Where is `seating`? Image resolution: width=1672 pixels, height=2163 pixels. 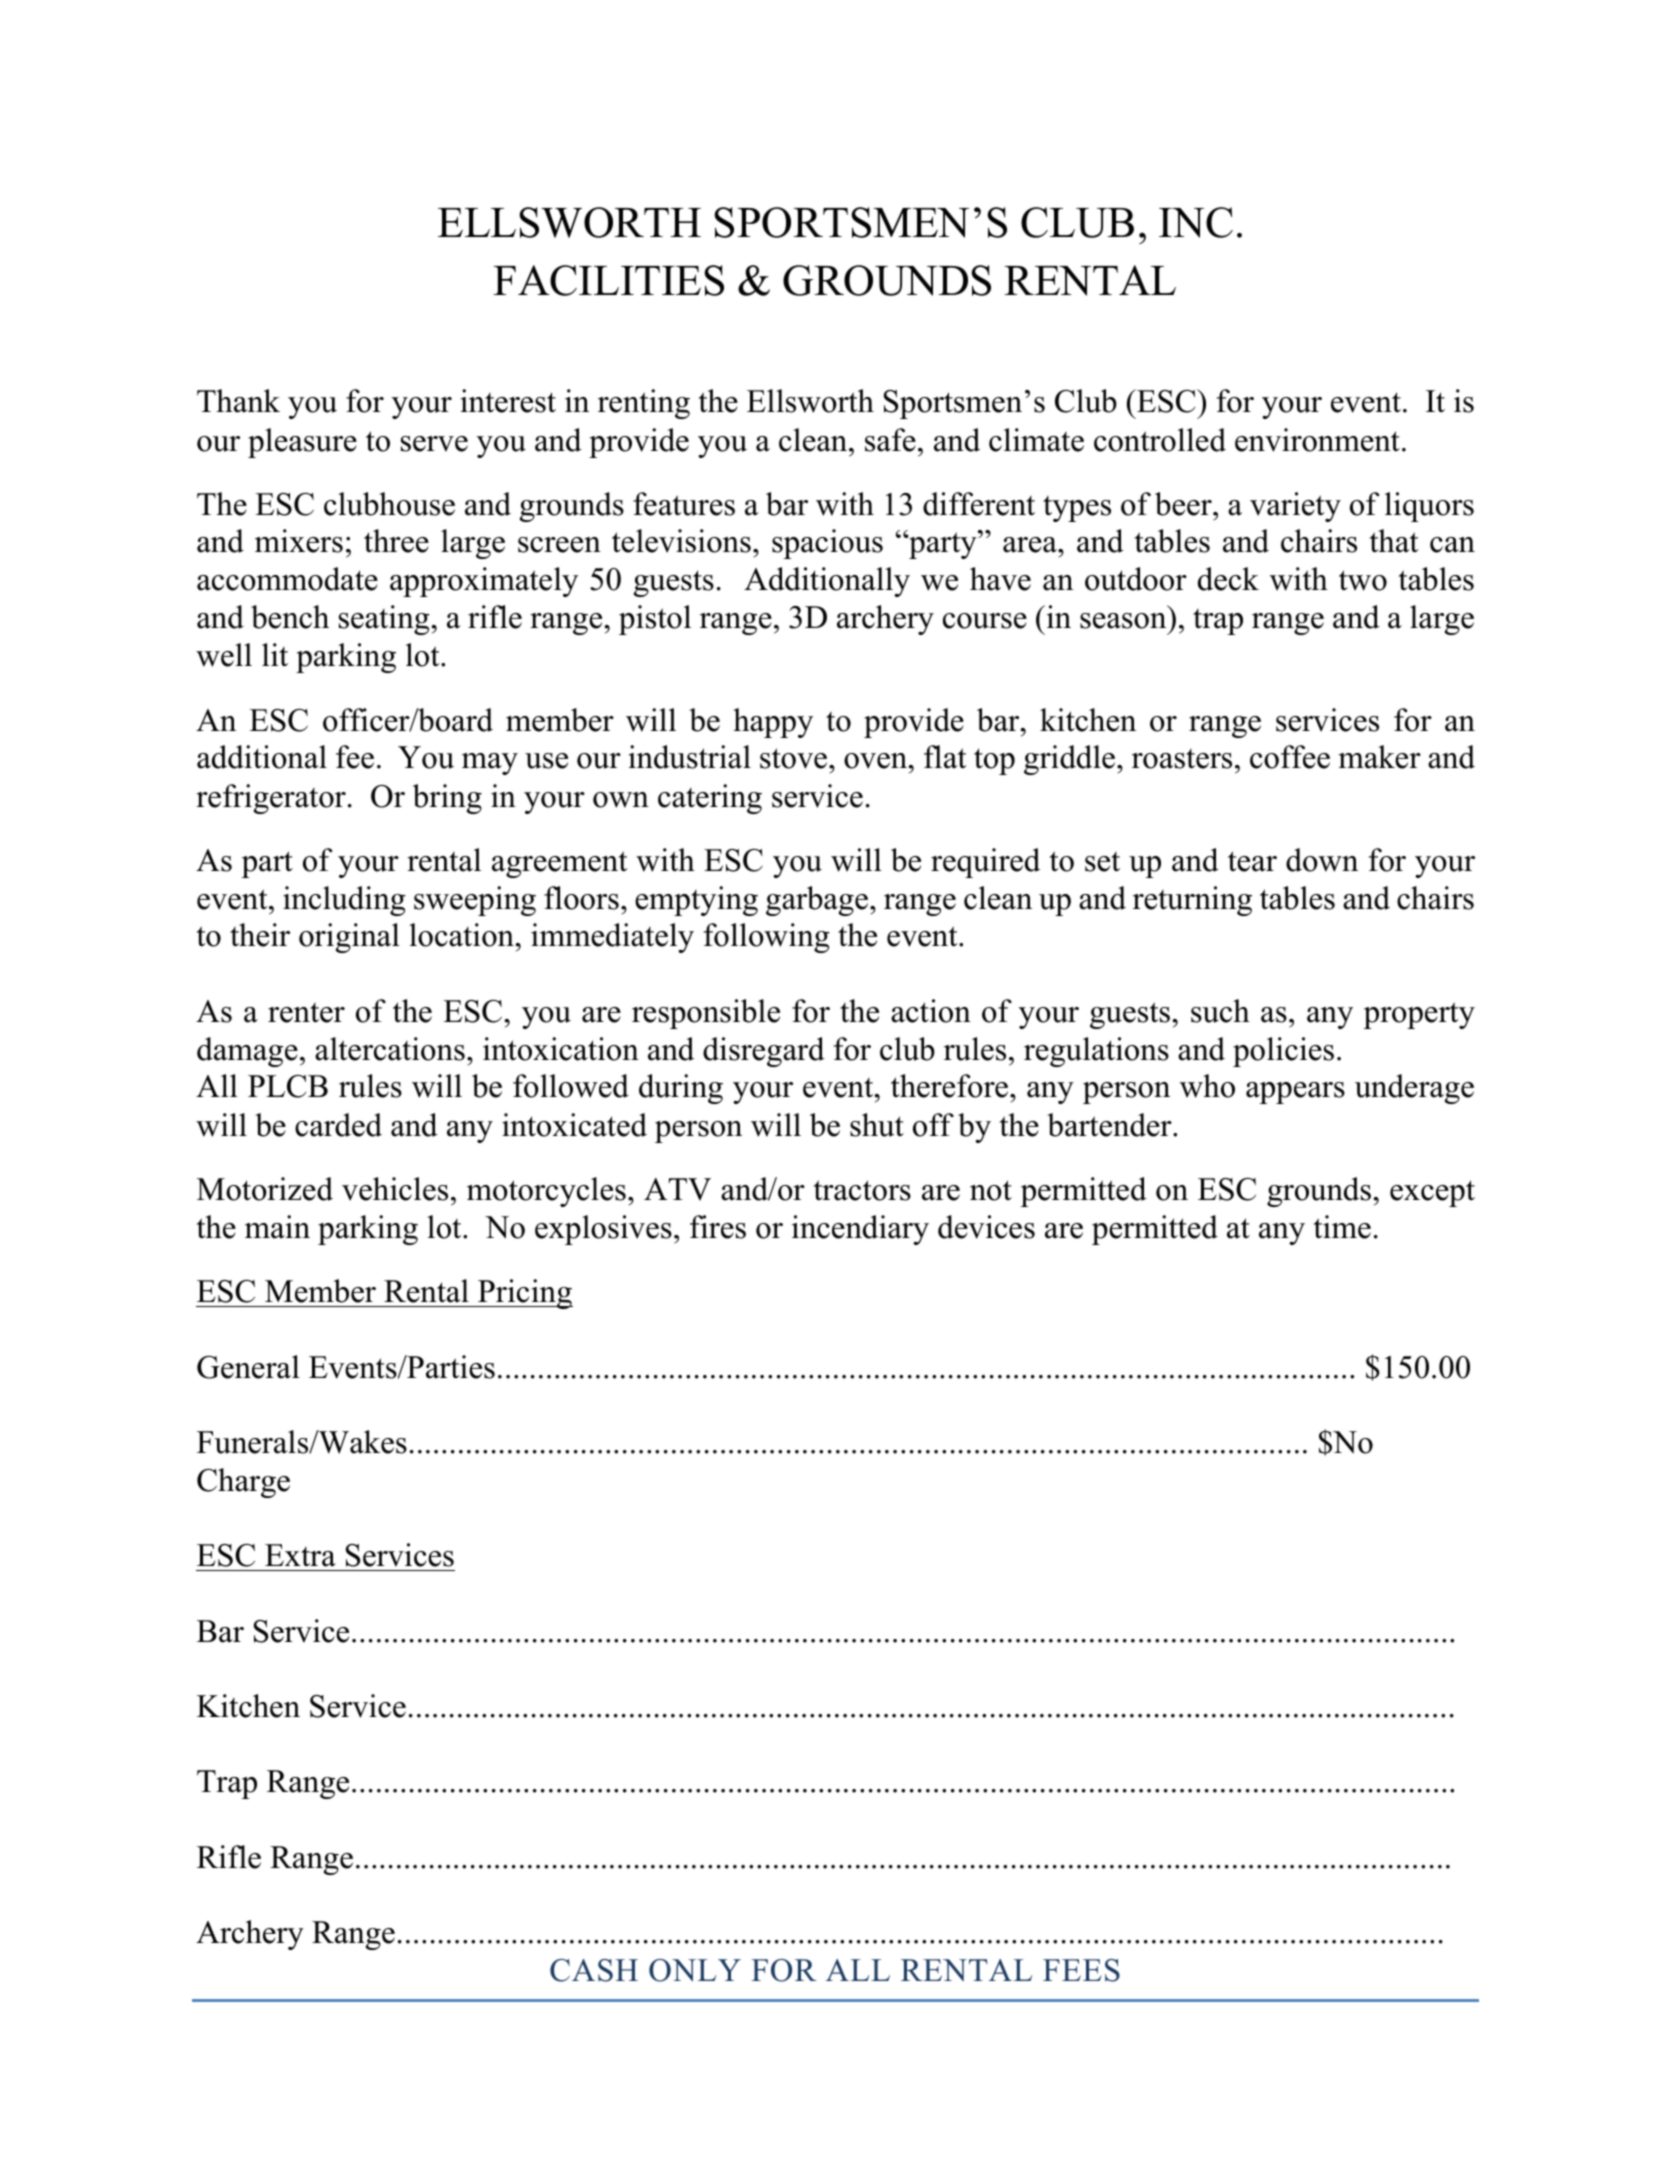 seating is located at coordinates (385, 620).
